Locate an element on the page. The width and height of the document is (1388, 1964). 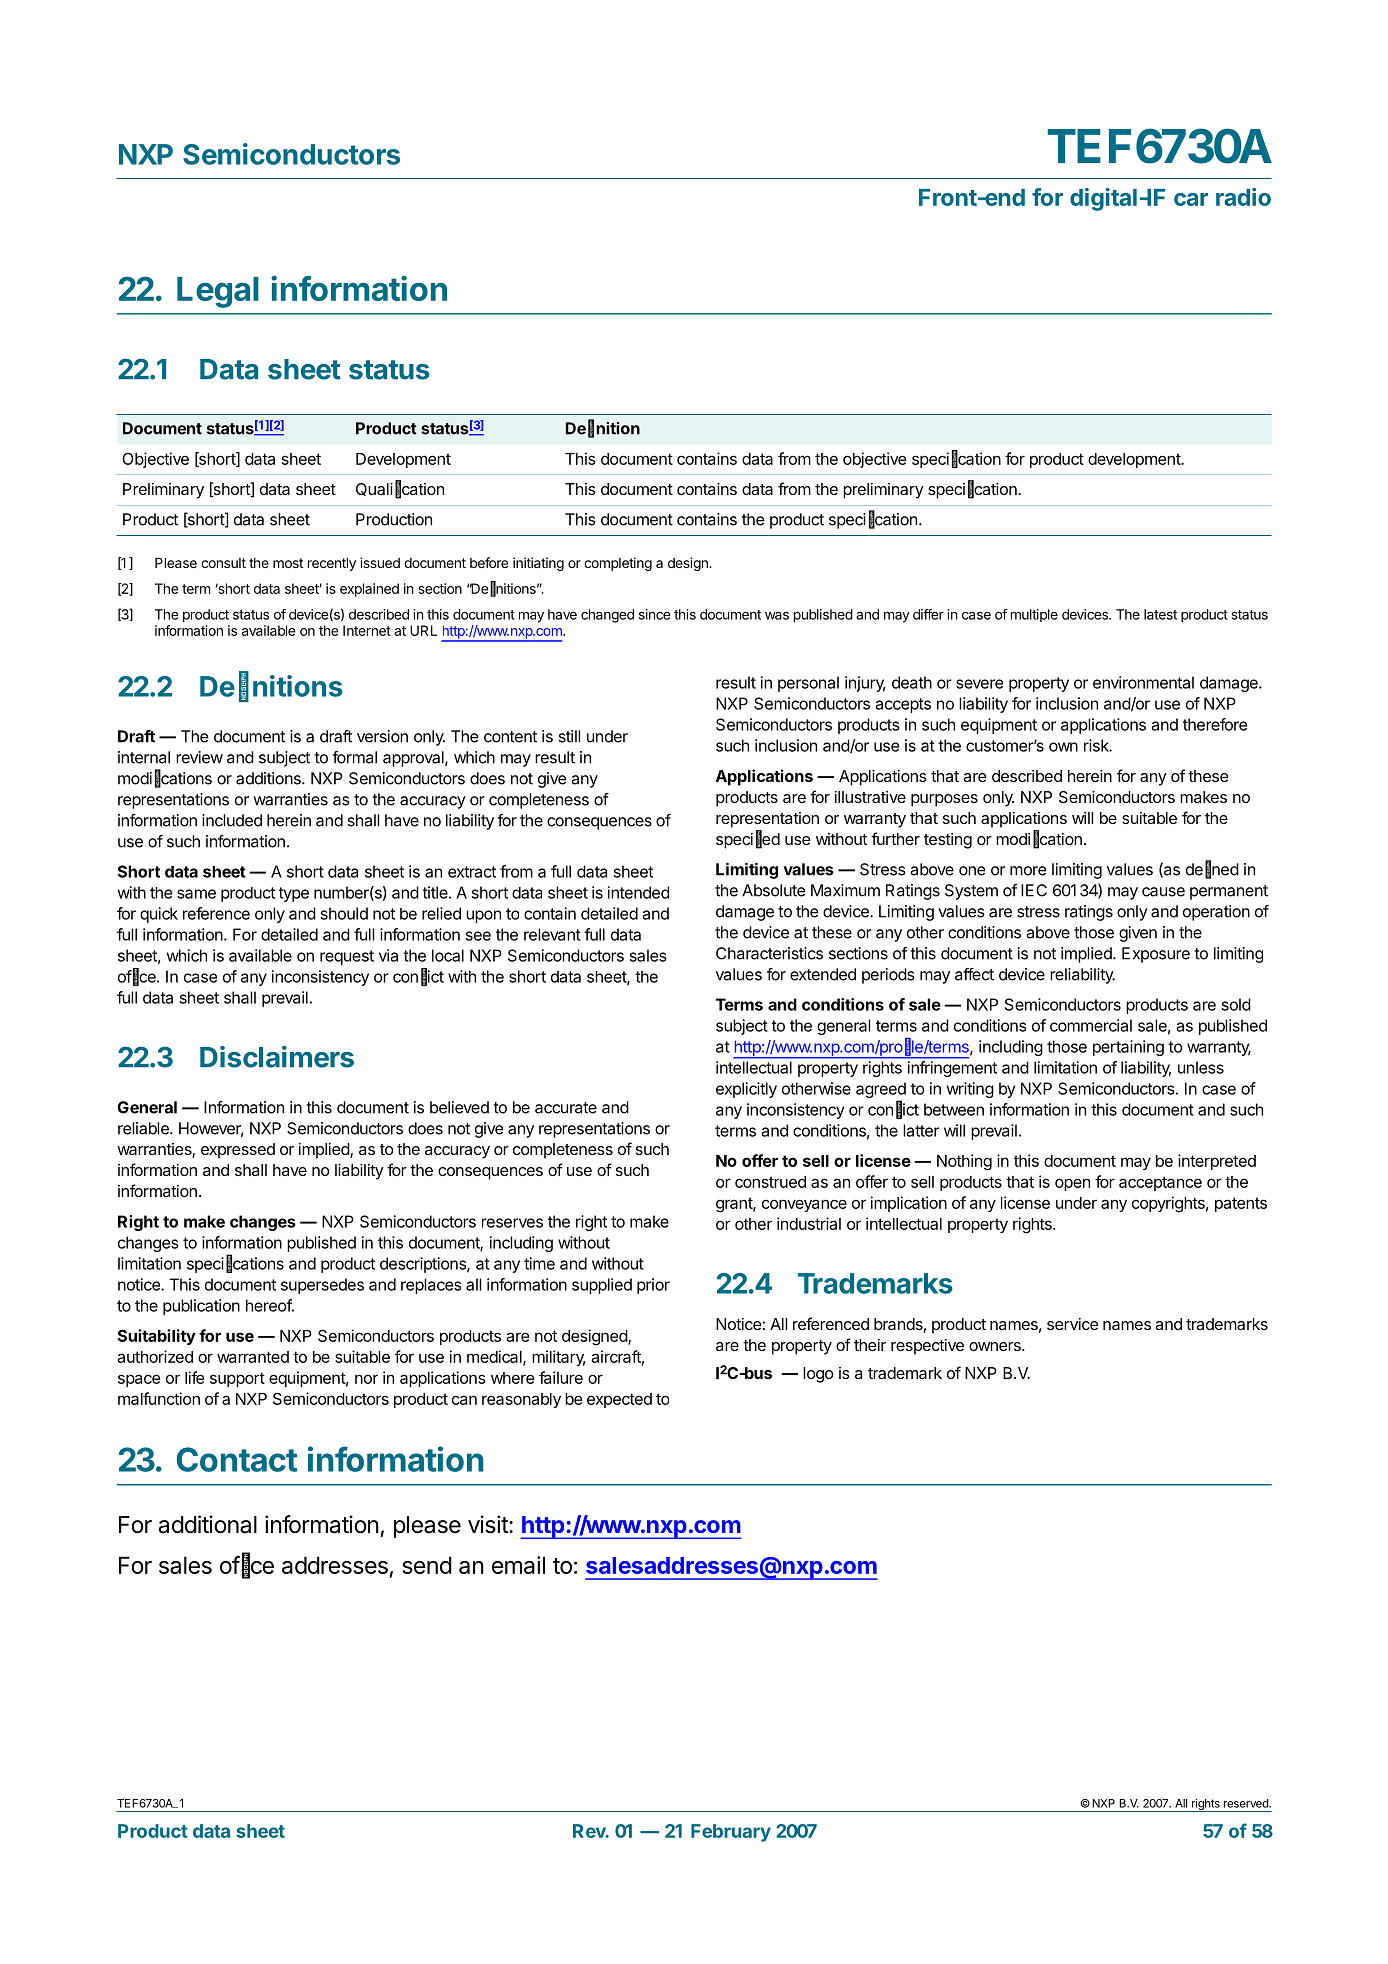
service is located at coordinates (1072, 1324).
